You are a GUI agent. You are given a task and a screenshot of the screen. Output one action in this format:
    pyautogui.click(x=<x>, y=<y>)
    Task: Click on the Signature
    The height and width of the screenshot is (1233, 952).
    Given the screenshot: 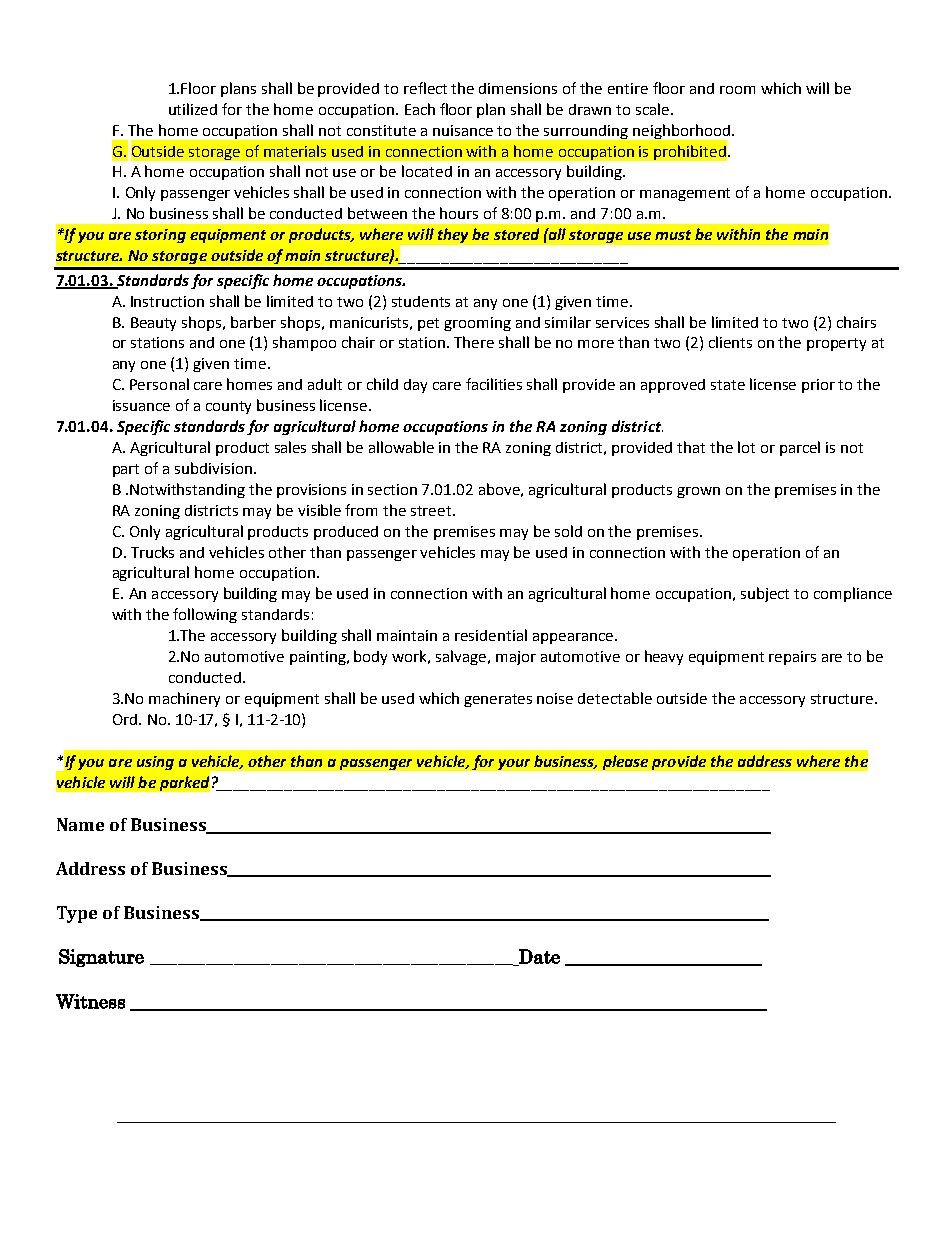 What is the action you would take?
    pyautogui.click(x=101, y=958)
